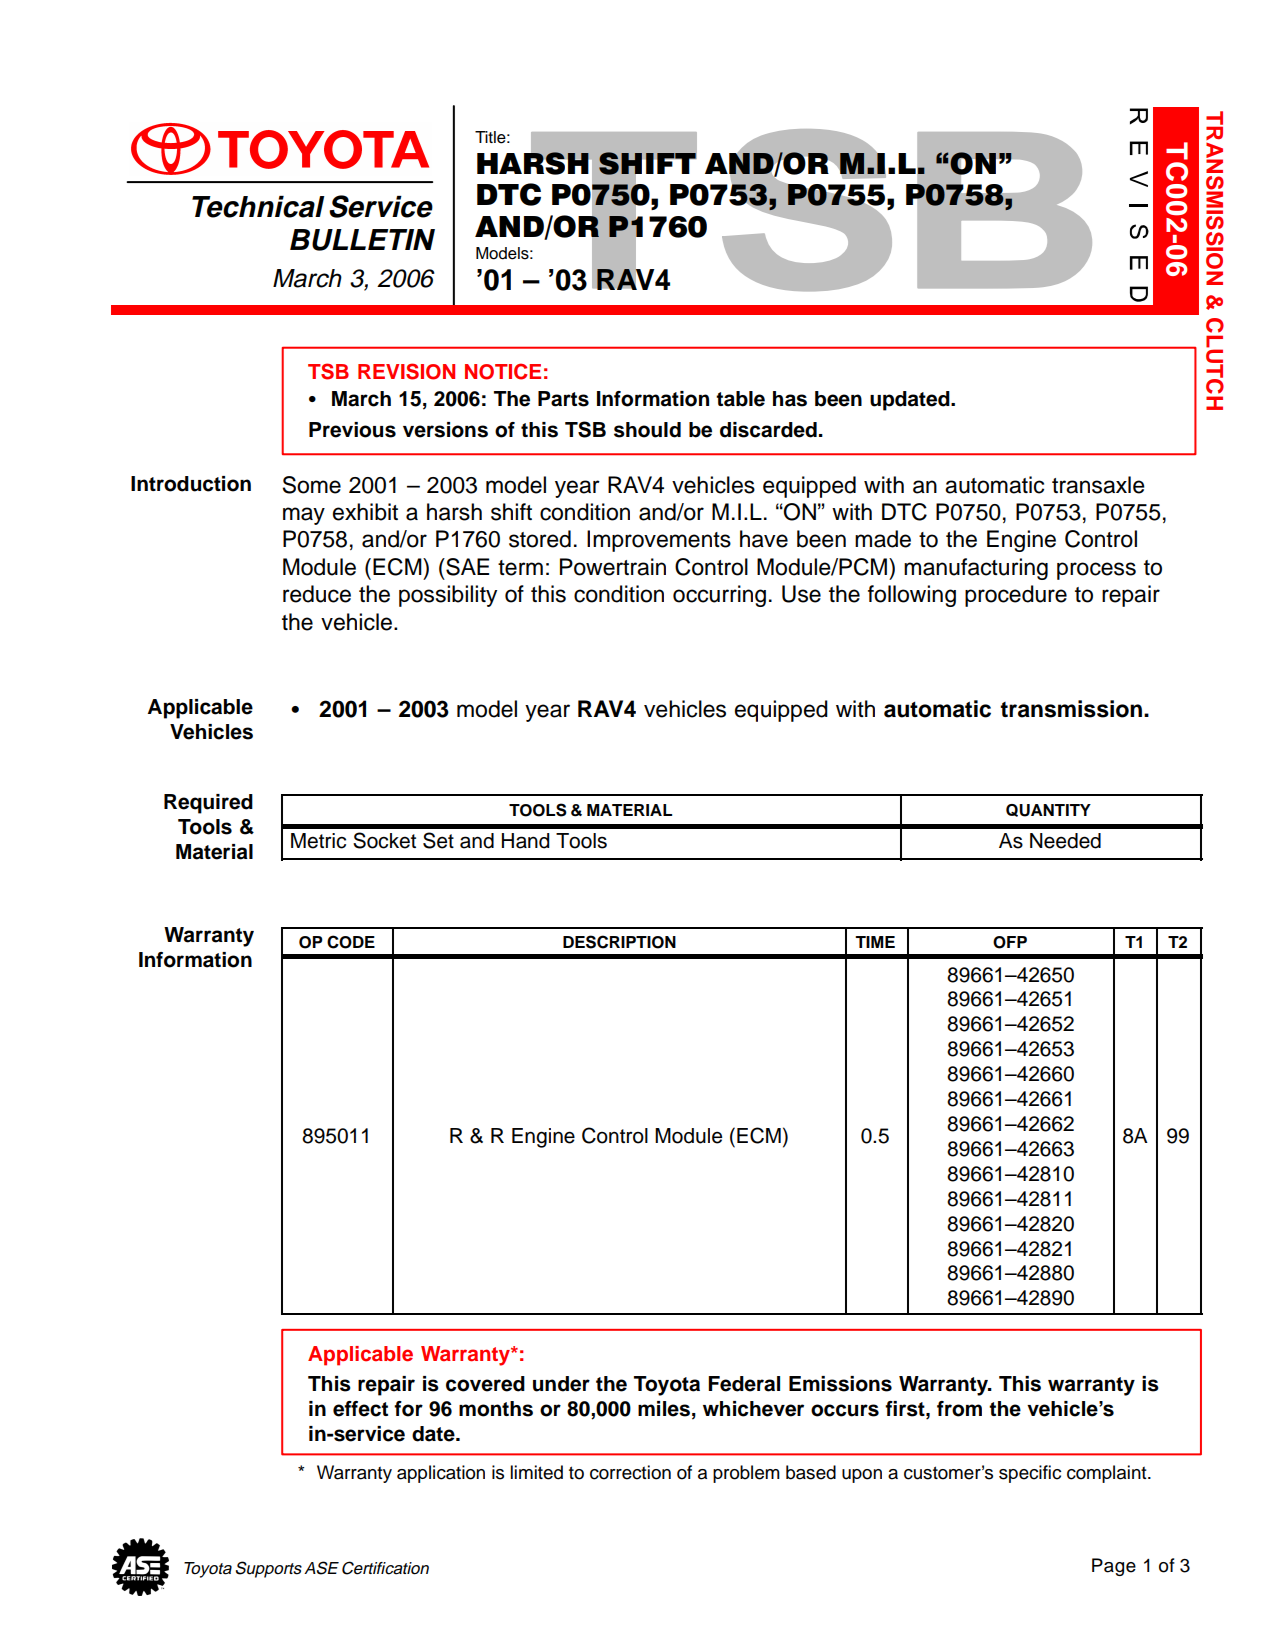 This screenshot has width=1276, height=1651. Describe the element at coordinates (790, 399) in the screenshot. I see `has` at that location.
